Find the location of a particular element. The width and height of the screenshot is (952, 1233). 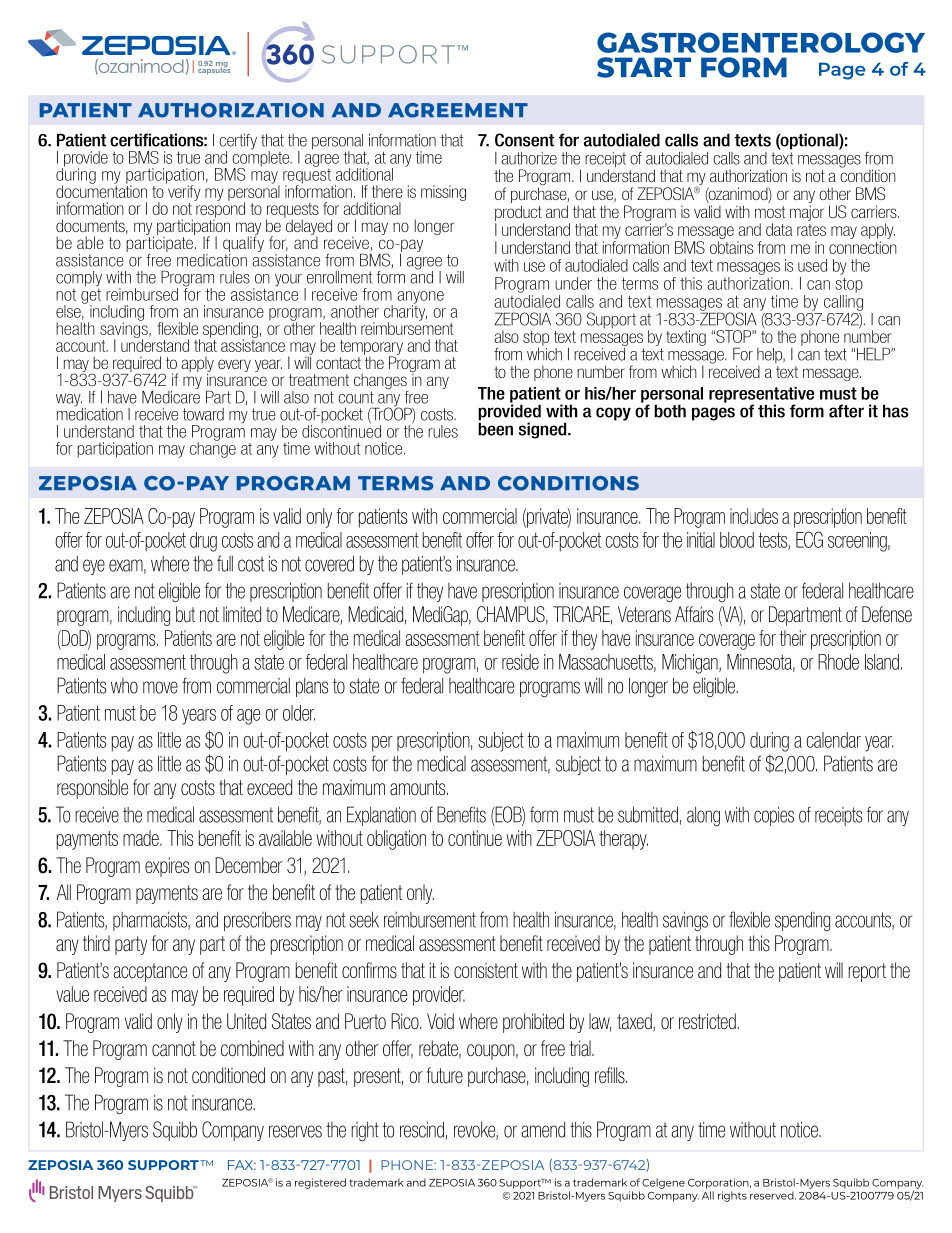

but is located at coordinates (185, 614).
